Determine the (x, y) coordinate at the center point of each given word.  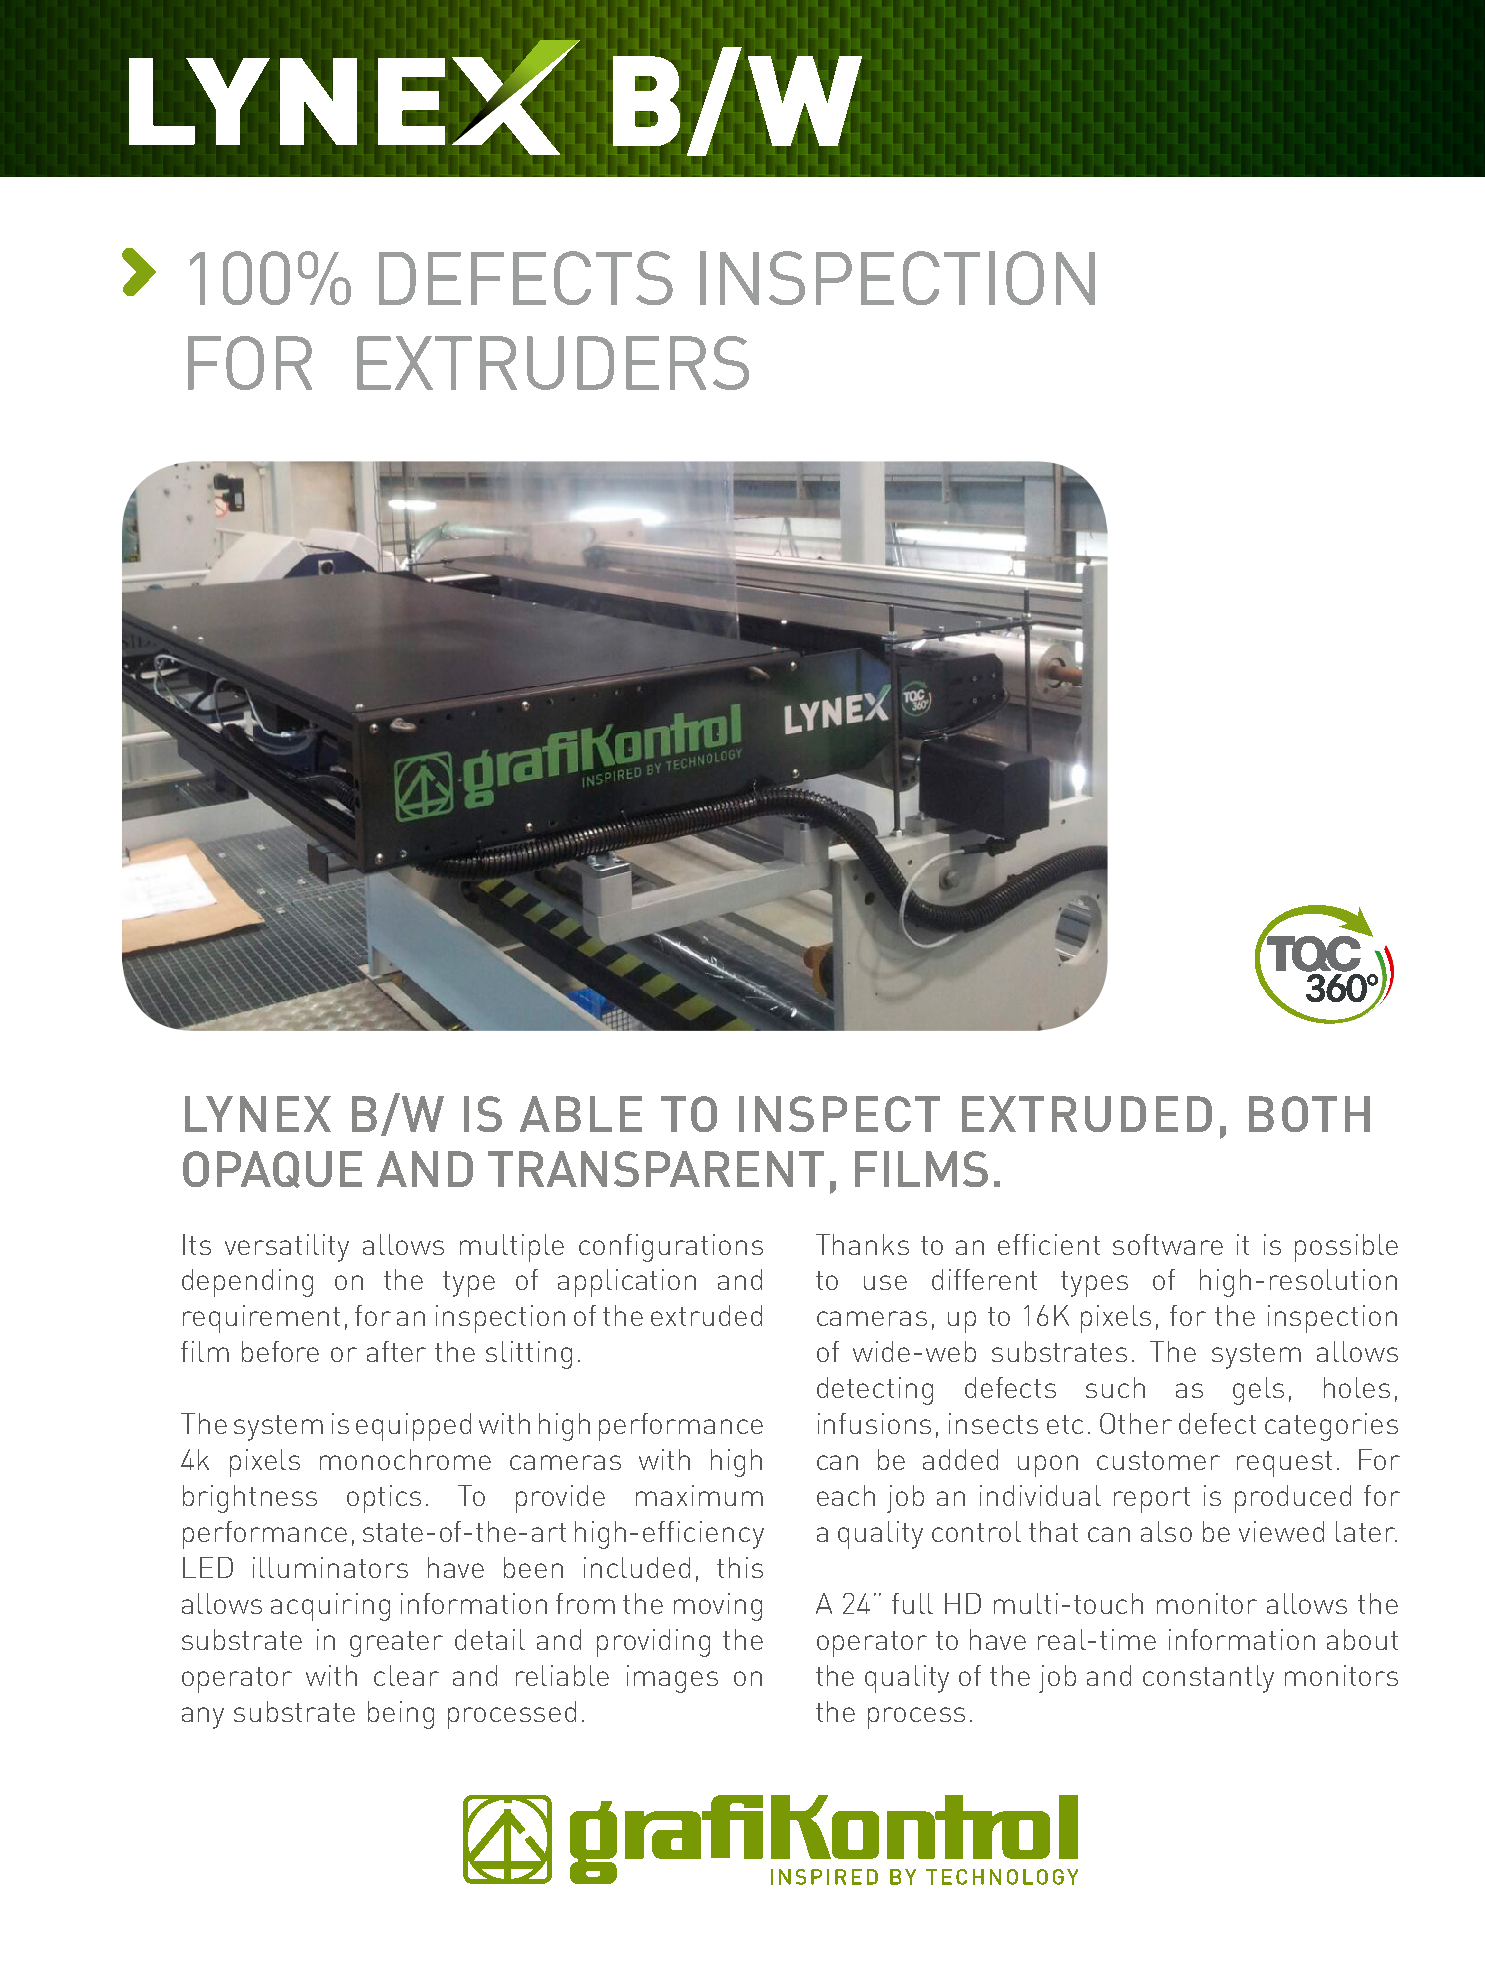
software (1168, 1244)
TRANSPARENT (656, 1169)
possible (1346, 1248)
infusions (874, 1423)
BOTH (1309, 1114)
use (885, 1282)
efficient (1049, 1244)
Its (197, 1244)
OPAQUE (272, 1169)
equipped (413, 1427)
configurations (671, 1248)
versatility (287, 1248)
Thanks (862, 1244)
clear (406, 1675)
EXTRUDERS (553, 363)
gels (1258, 1391)
